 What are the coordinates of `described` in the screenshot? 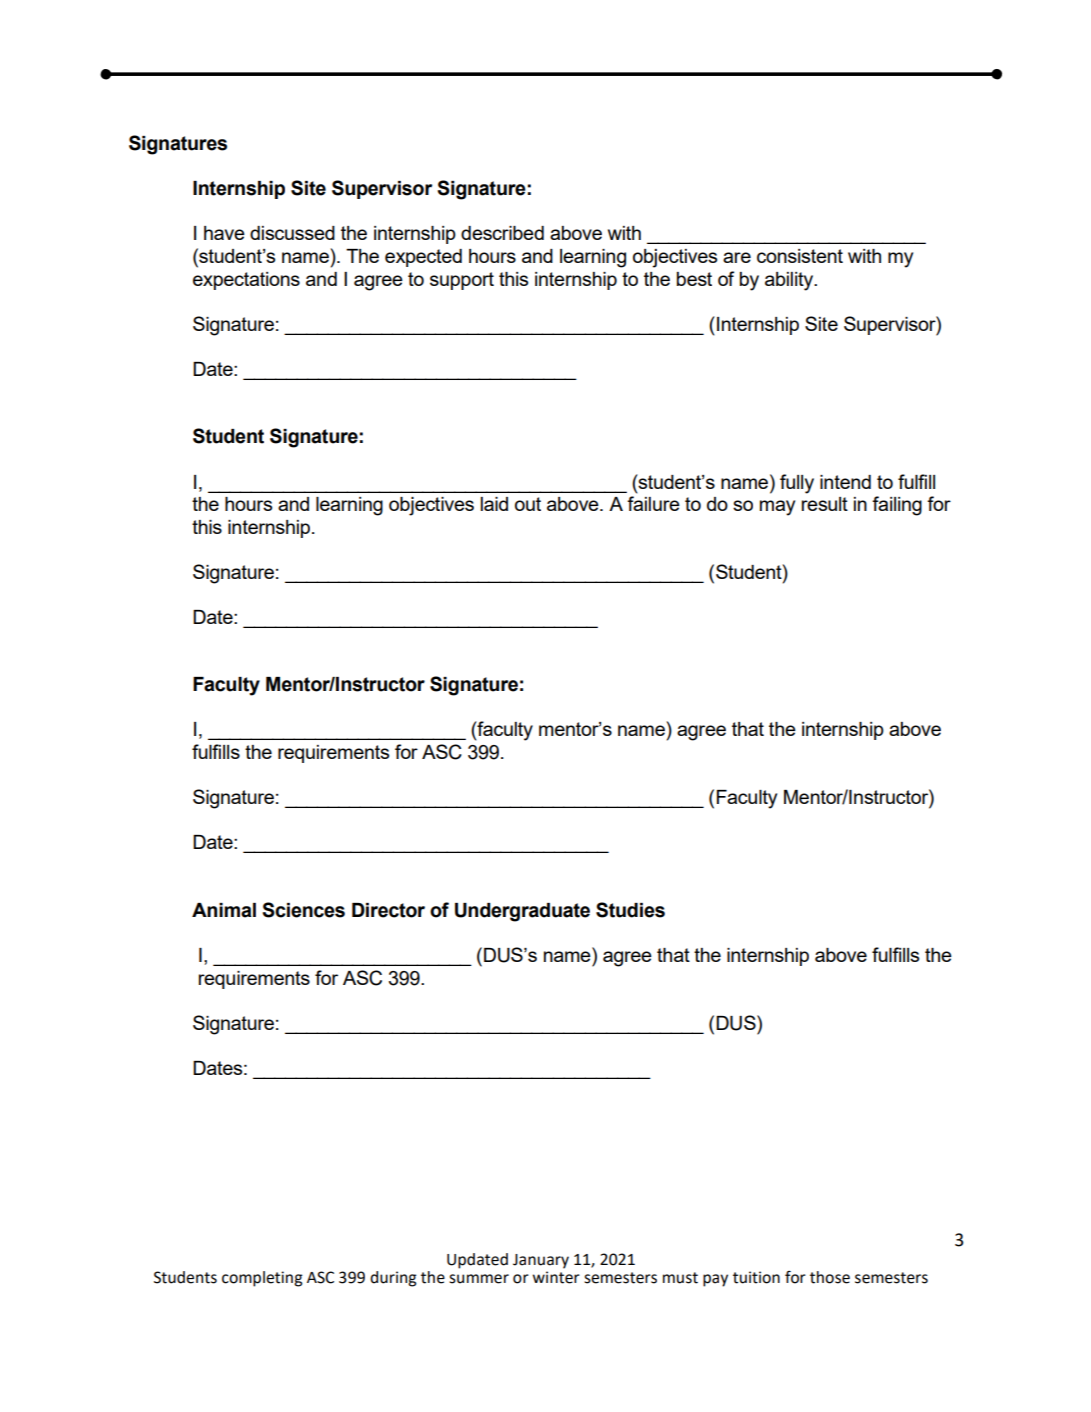 It's located at (502, 233).
